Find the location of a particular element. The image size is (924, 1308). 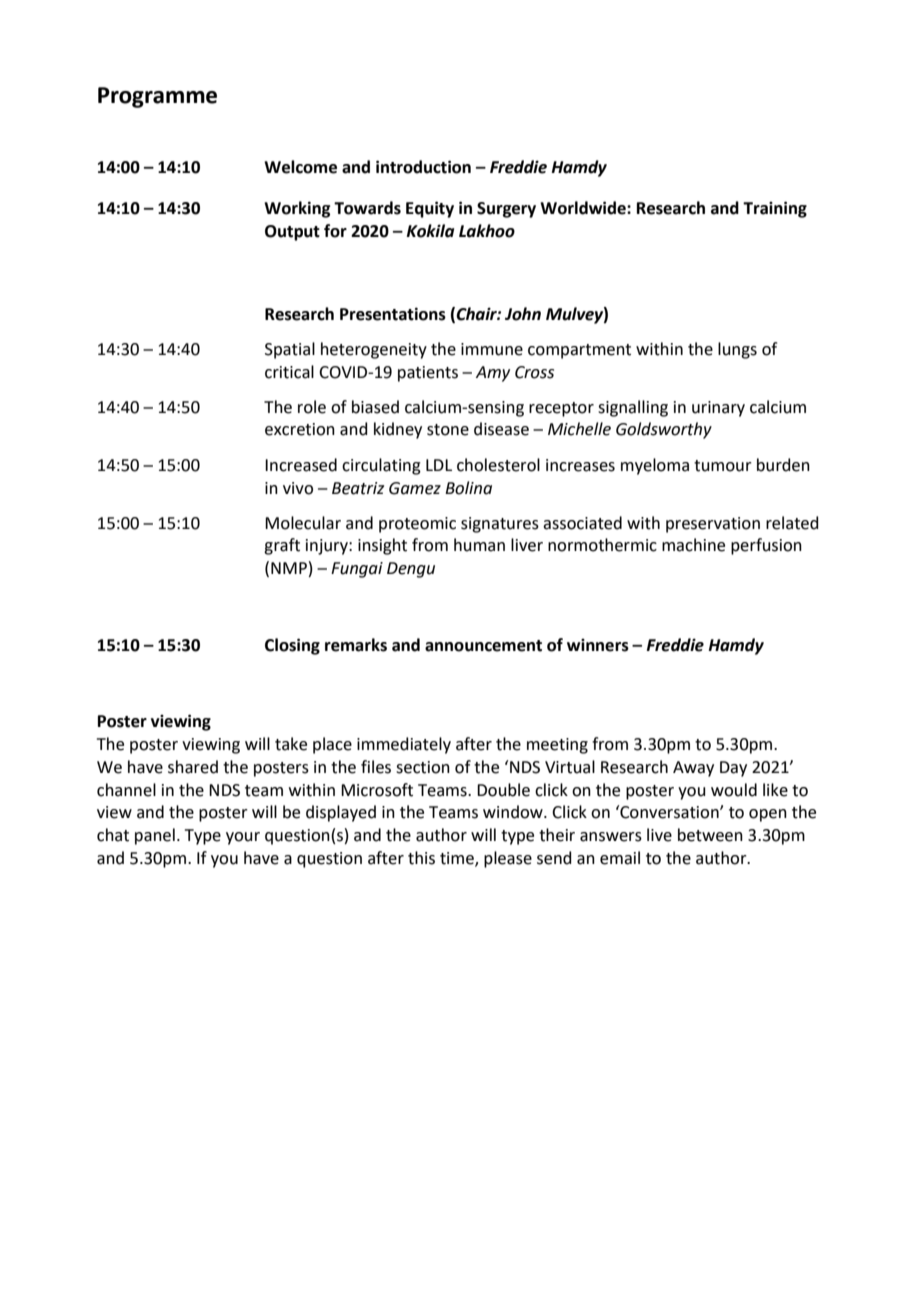

introduction is located at coordinates (423, 167).
